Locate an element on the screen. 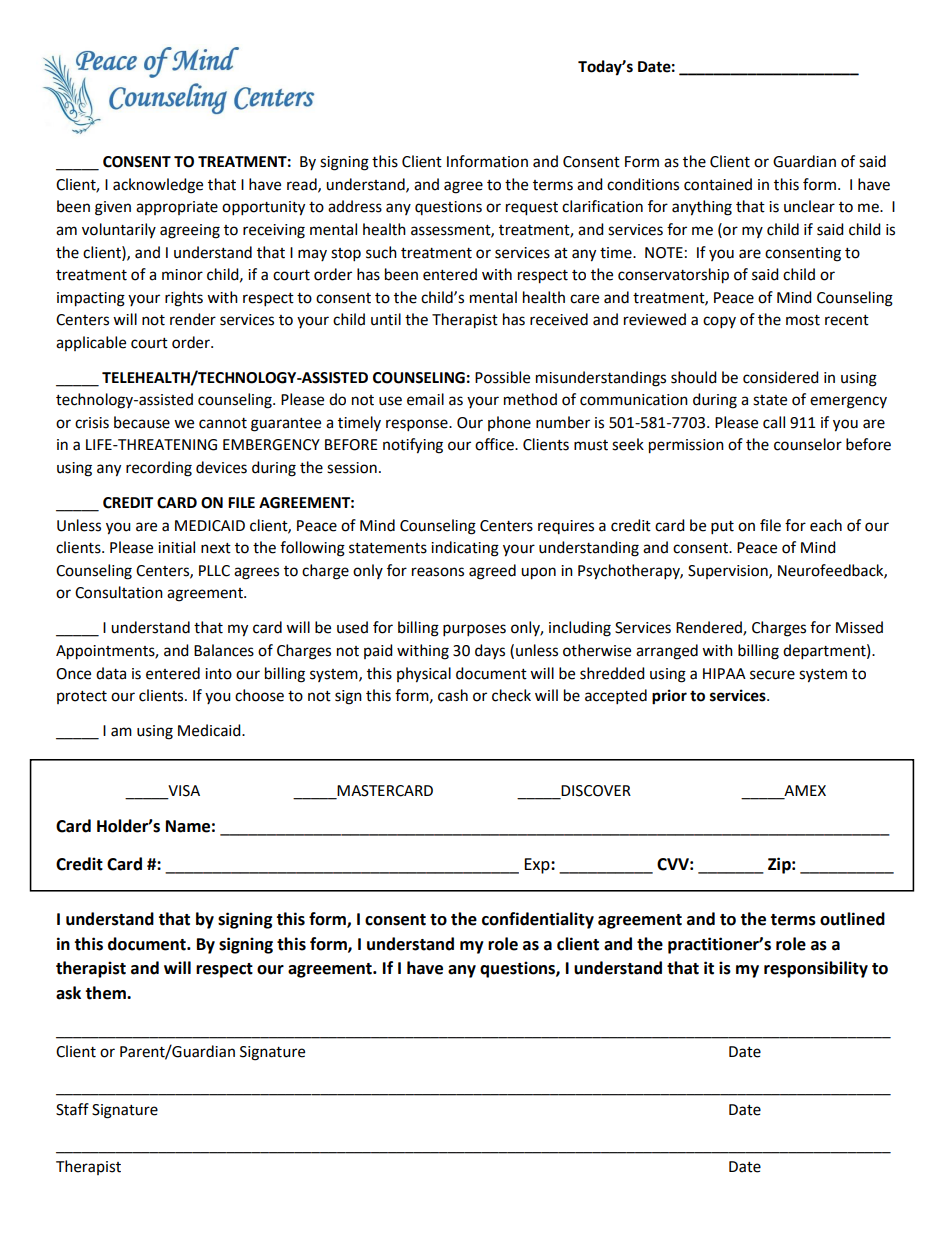 Image resolution: width=952 pixels, height=1233 pixels. request is located at coordinates (532, 209).
